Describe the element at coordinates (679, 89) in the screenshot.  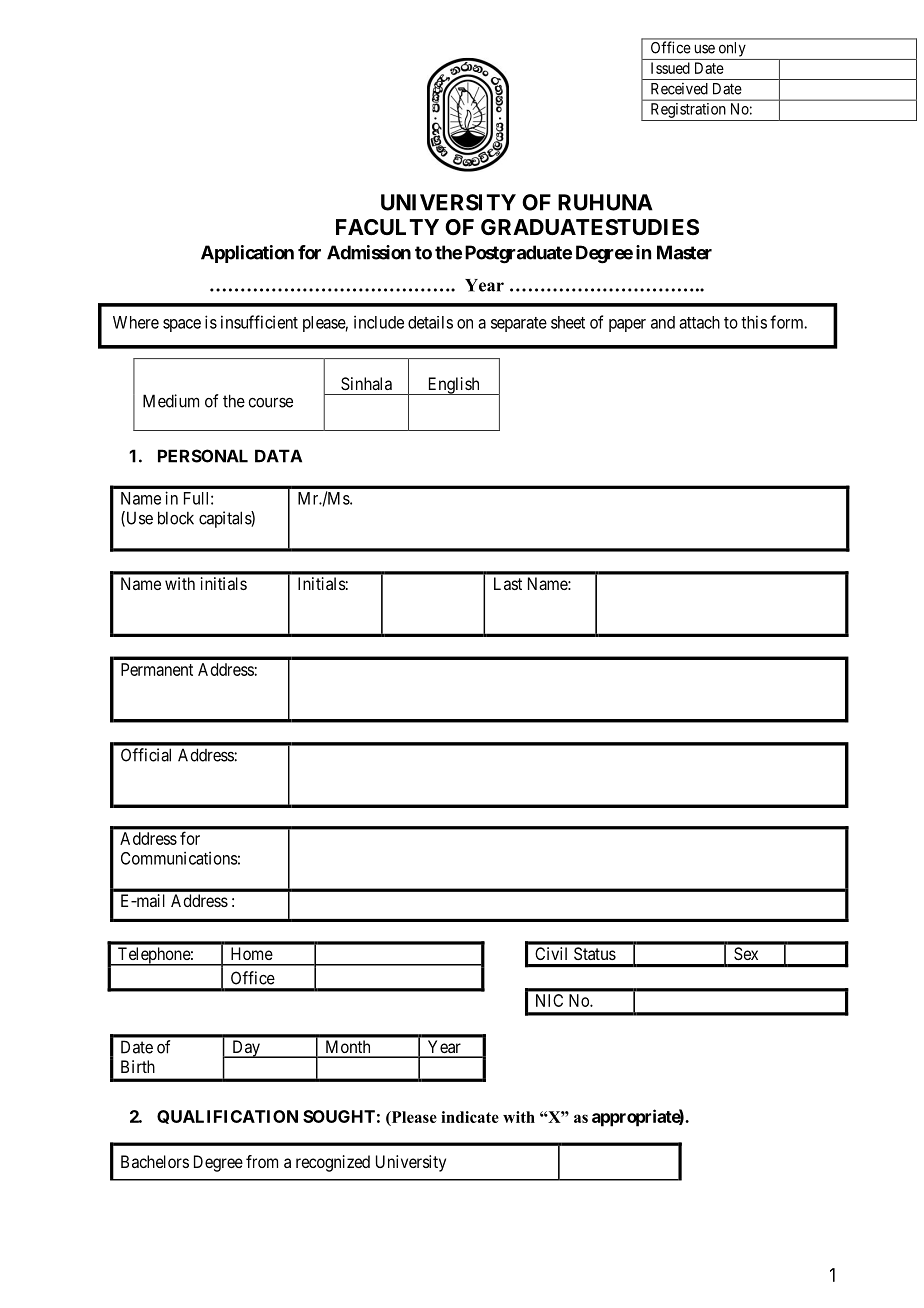
I see `Received` at that location.
